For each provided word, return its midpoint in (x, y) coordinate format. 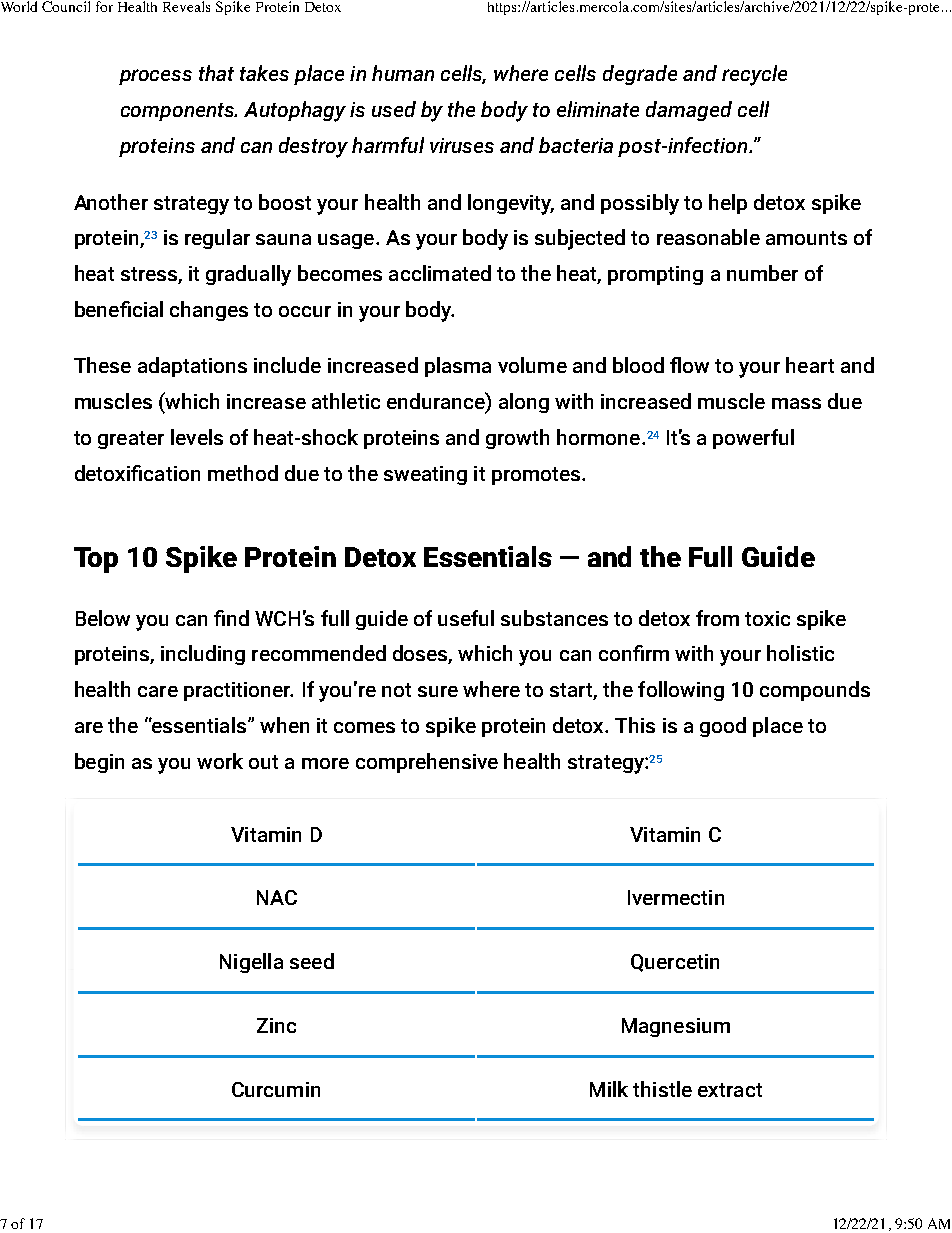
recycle (754, 75)
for (104, 6)
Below (103, 618)
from (717, 618)
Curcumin (276, 1089)
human (403, 73)
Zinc (276, 1025)
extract (730, 1090)
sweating (425, 475)
